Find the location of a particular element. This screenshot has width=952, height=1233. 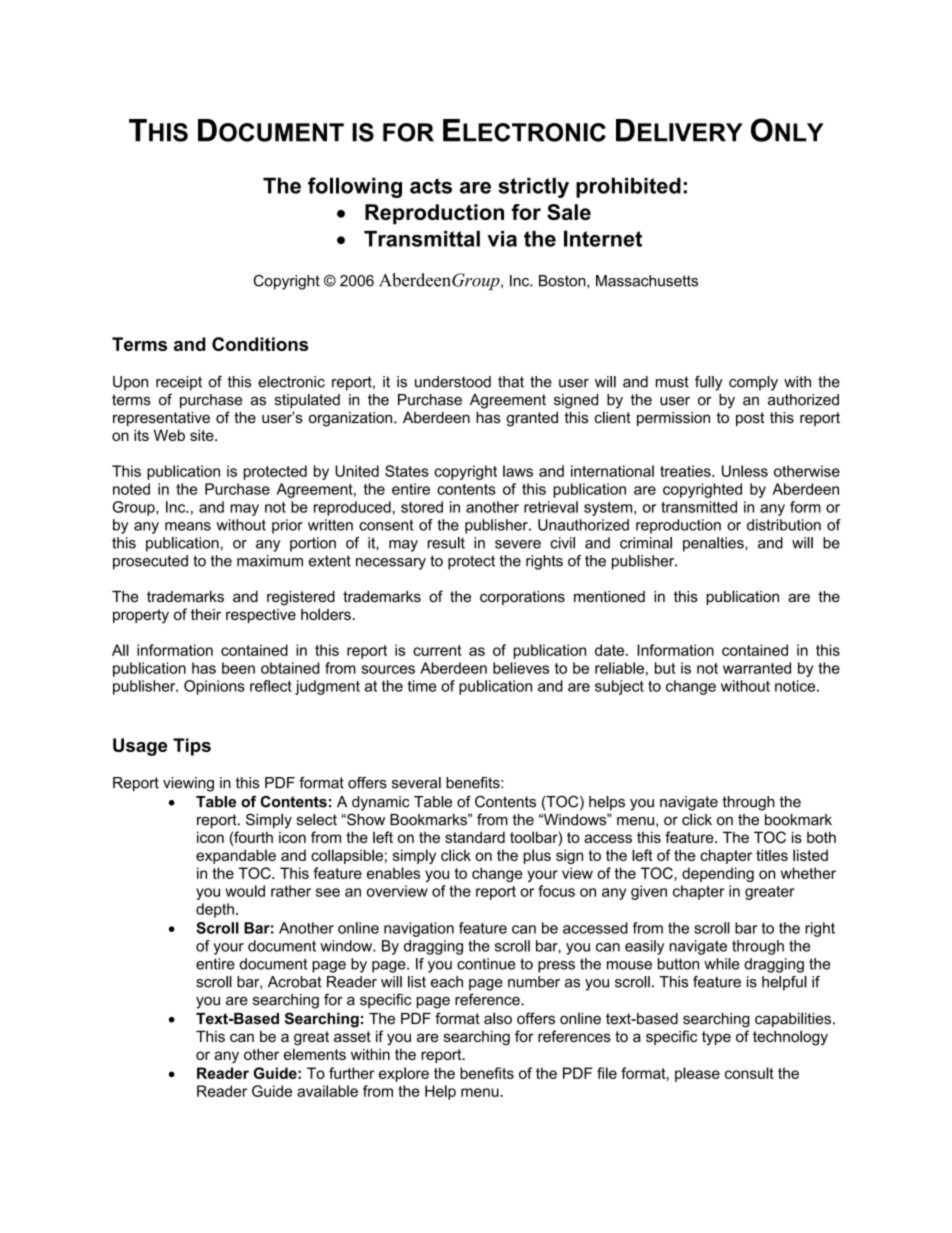

current is located at coordinates (437, 650).
